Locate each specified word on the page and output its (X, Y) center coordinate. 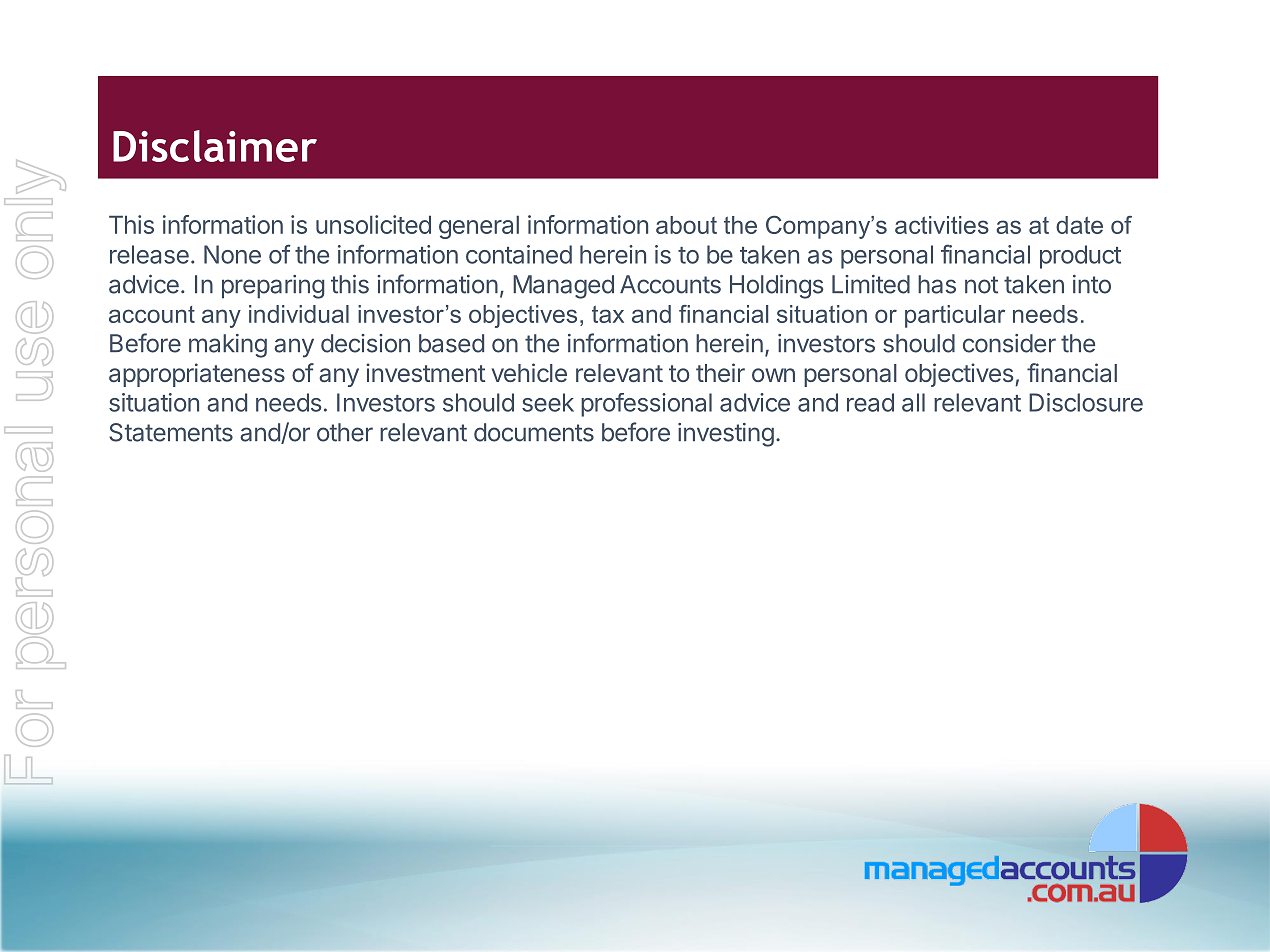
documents (534, 432)
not (981, 285)
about (686, 225)
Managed (563, 287)
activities (942, 225)
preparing (273, 287)
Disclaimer (215, 146)
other (345, 432)
